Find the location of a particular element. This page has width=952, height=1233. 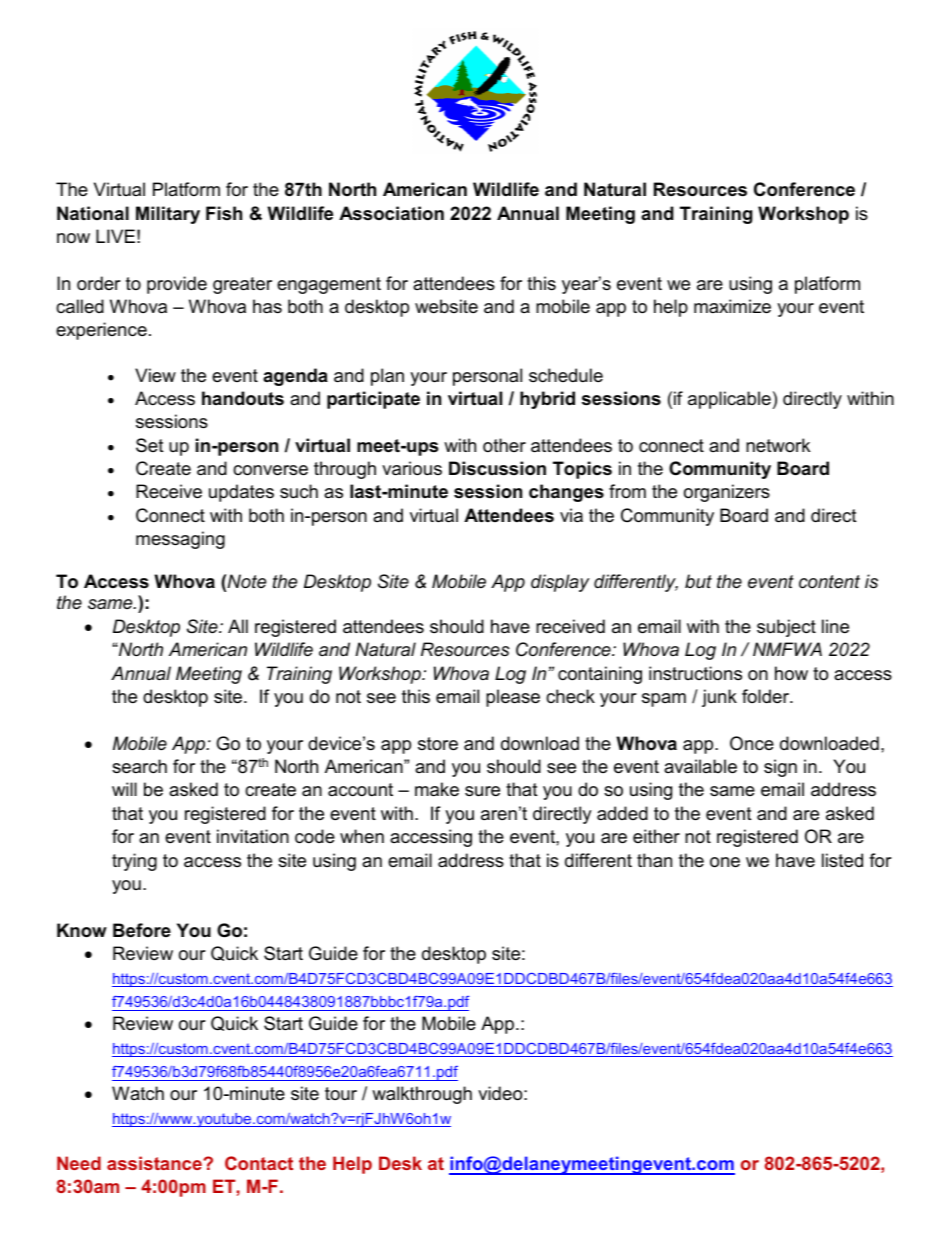

Before is located at coordinates (142, 930).
